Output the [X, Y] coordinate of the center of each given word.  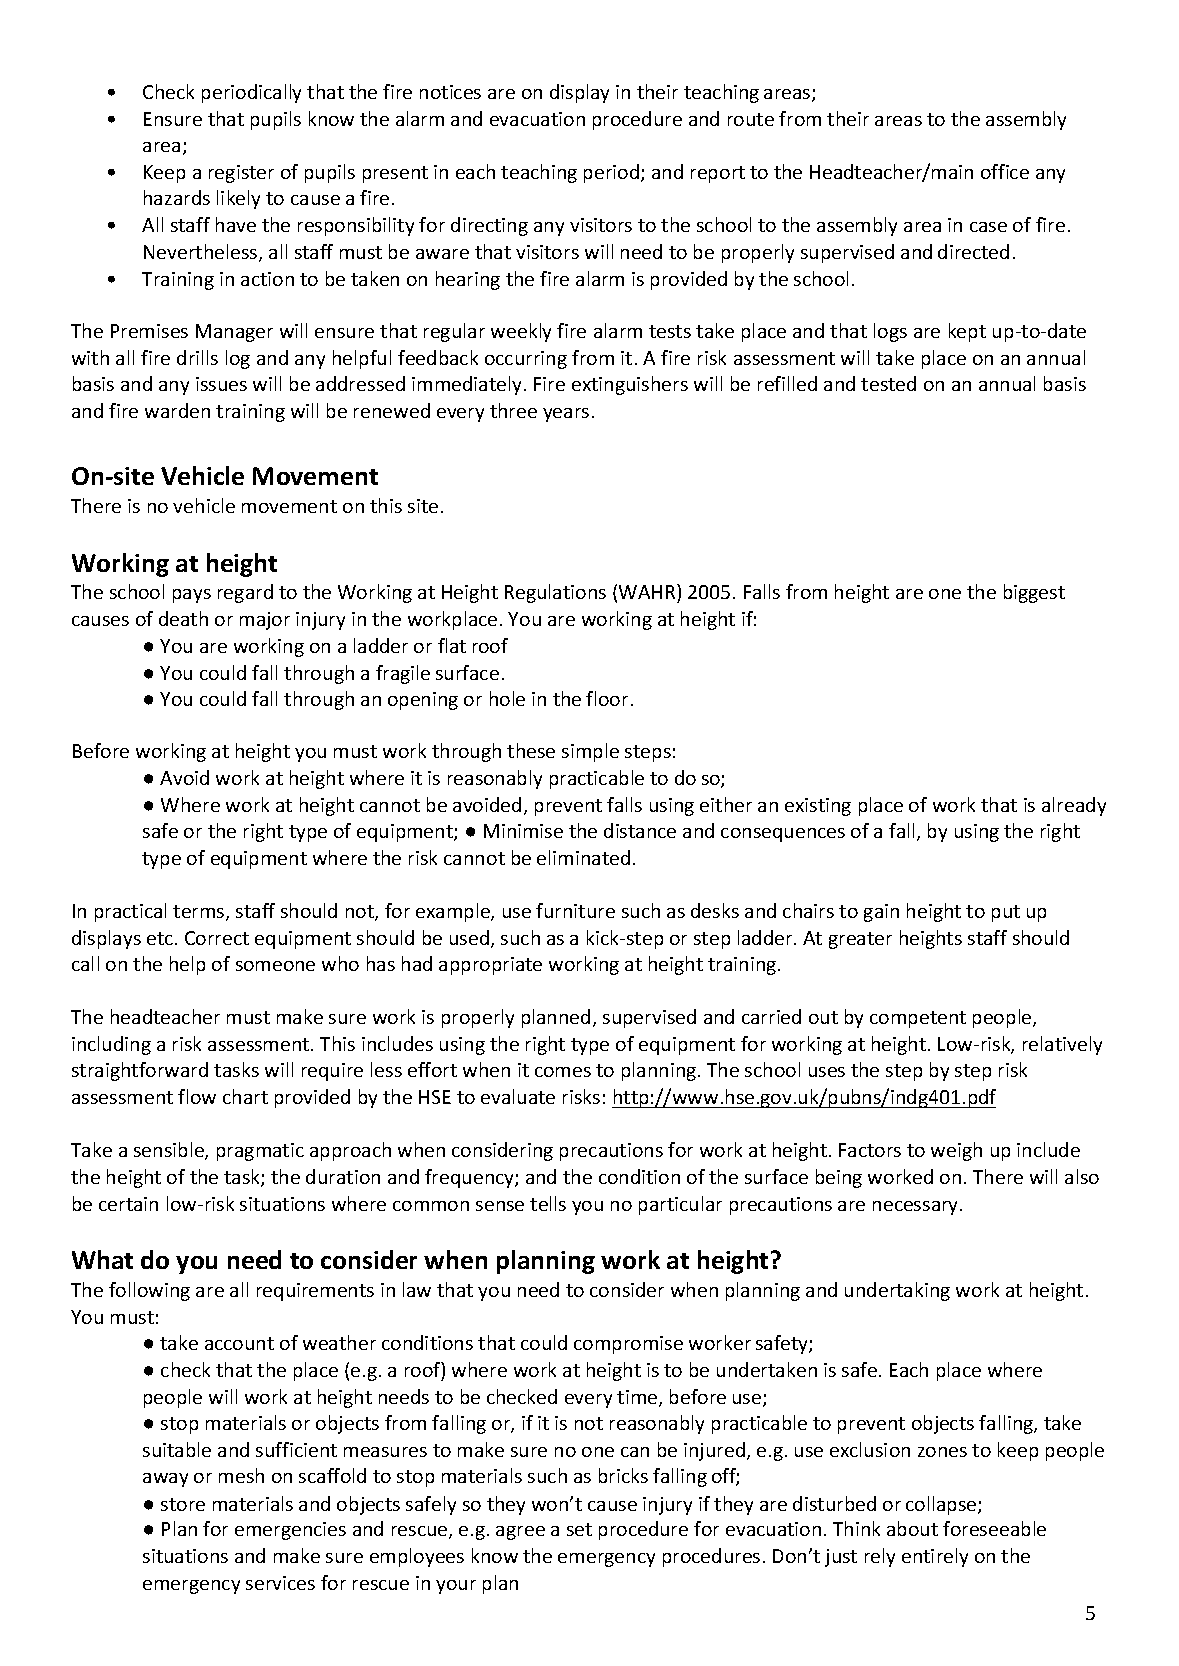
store [183, 1504]
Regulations [555, 593]
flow [197, 1096]
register [241, 174]
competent [918, 1019]
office [1005, 171]
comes [563, 1072]
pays [192, 596]
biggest [1034, 593]
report [718, 174]
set [579, 1529]
